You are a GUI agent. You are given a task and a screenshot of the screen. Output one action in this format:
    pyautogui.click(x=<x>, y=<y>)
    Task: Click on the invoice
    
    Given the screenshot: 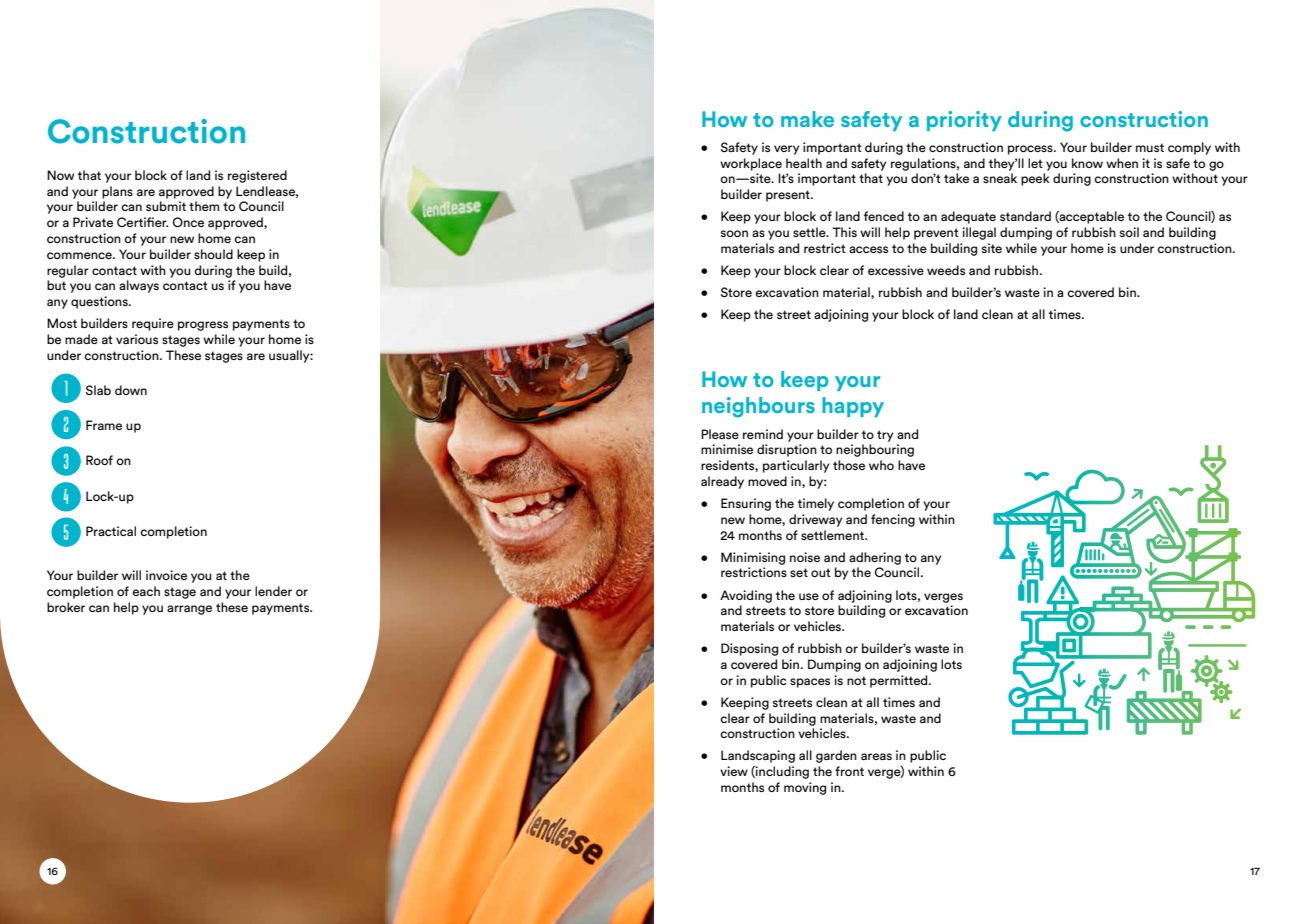 What is the action you would take?
    pyautogui.click(x=166, y=575)
